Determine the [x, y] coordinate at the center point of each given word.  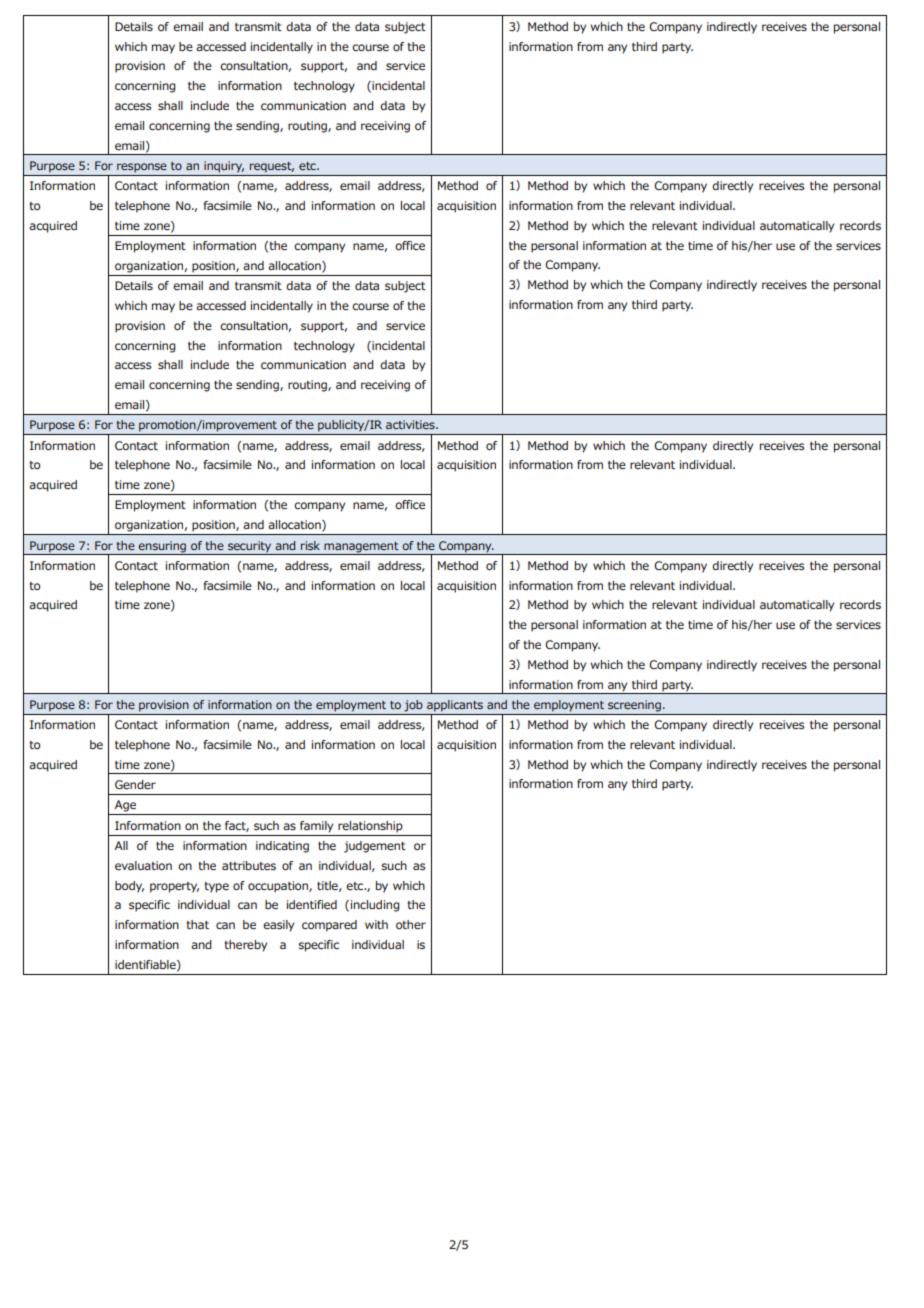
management [361, 547]
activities [411, 424]
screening [634, 706]
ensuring [162, 547]
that [198, 924]
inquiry [224, 167]
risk [310, 545]
